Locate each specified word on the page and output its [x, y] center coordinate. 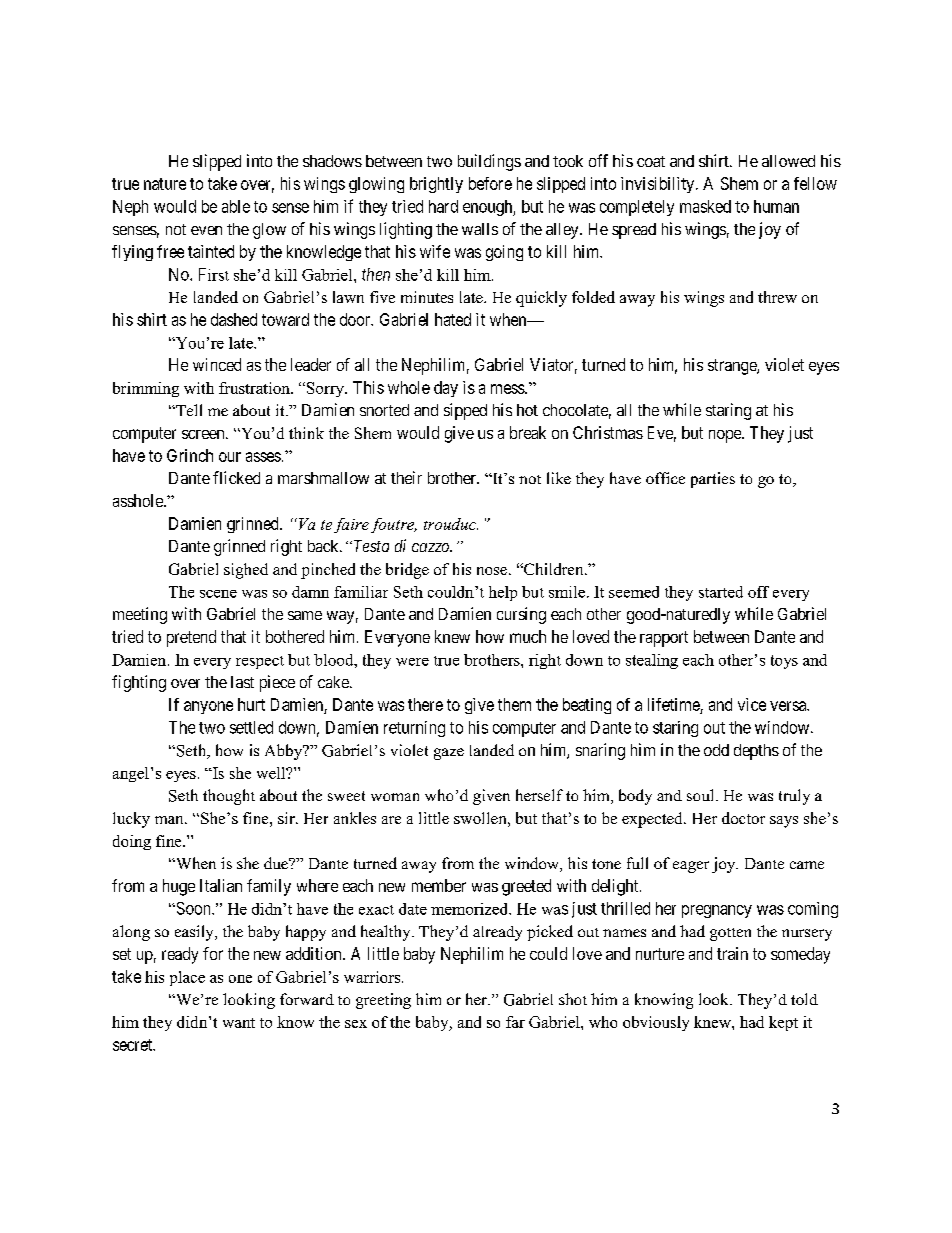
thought [229, 797]
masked [705, 206]
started [721, 592]
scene [218, 594]
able [236, 206]
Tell [188, 410]
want [239, 1023]
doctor [743, 818]
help [503, 593]
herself [539, 795]
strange [733, 367]
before [490, 183]
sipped [465, 411]
